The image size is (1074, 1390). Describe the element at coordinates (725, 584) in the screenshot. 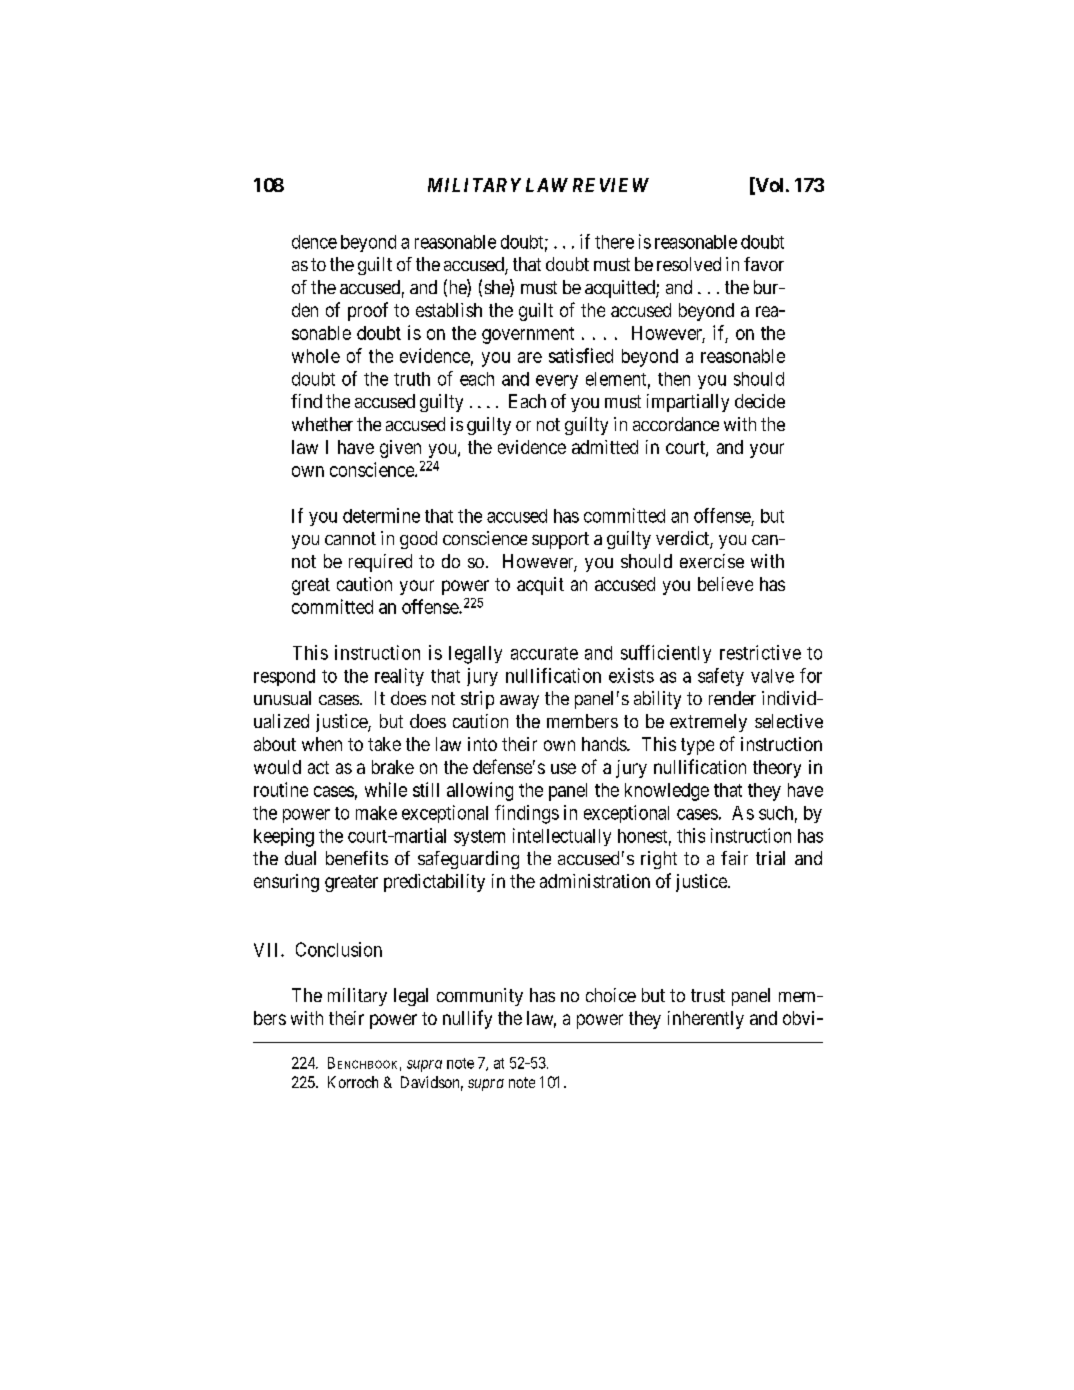

I see `believe` at that location.
